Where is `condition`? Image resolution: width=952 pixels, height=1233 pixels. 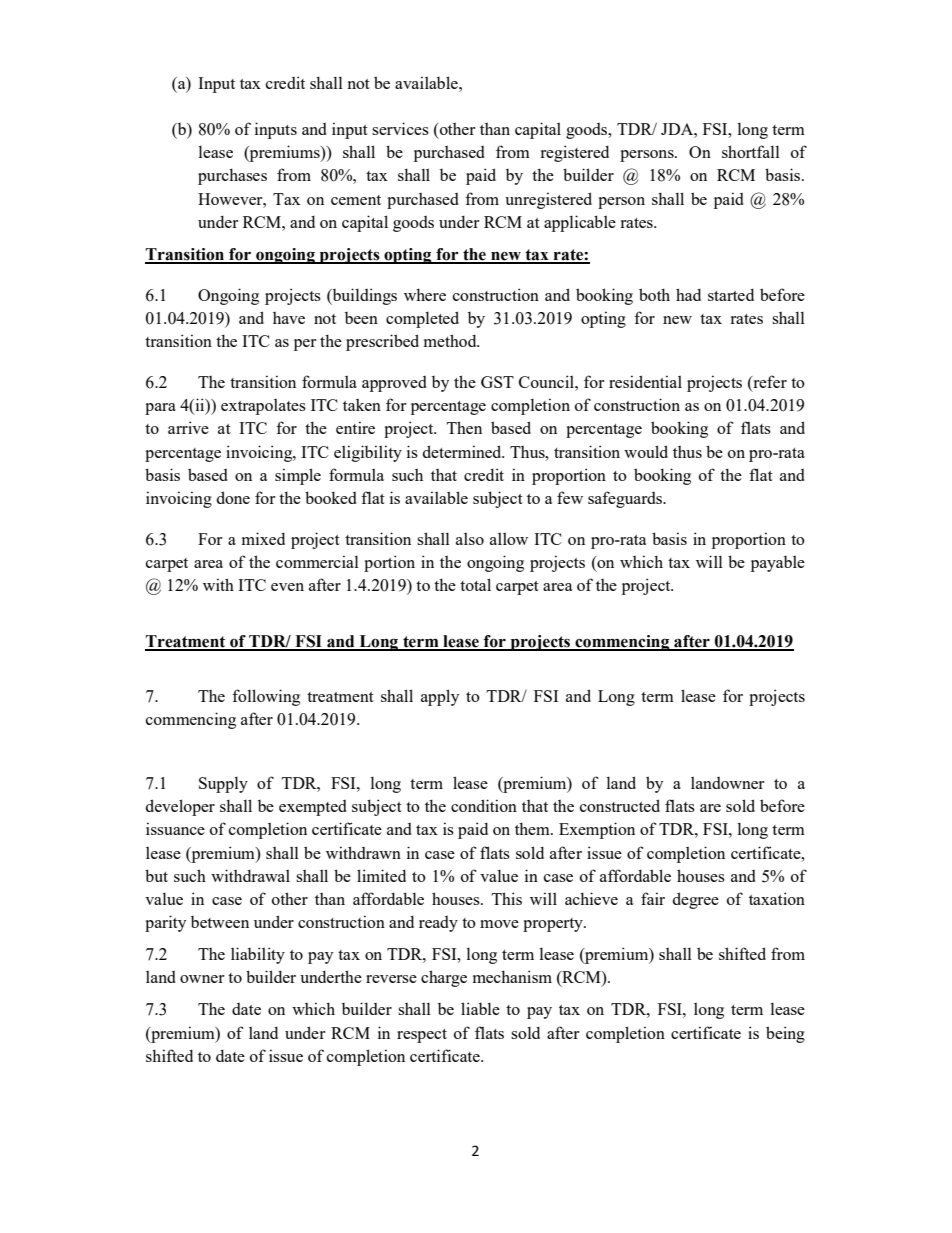 condition is located at coordinates (484, 805).
